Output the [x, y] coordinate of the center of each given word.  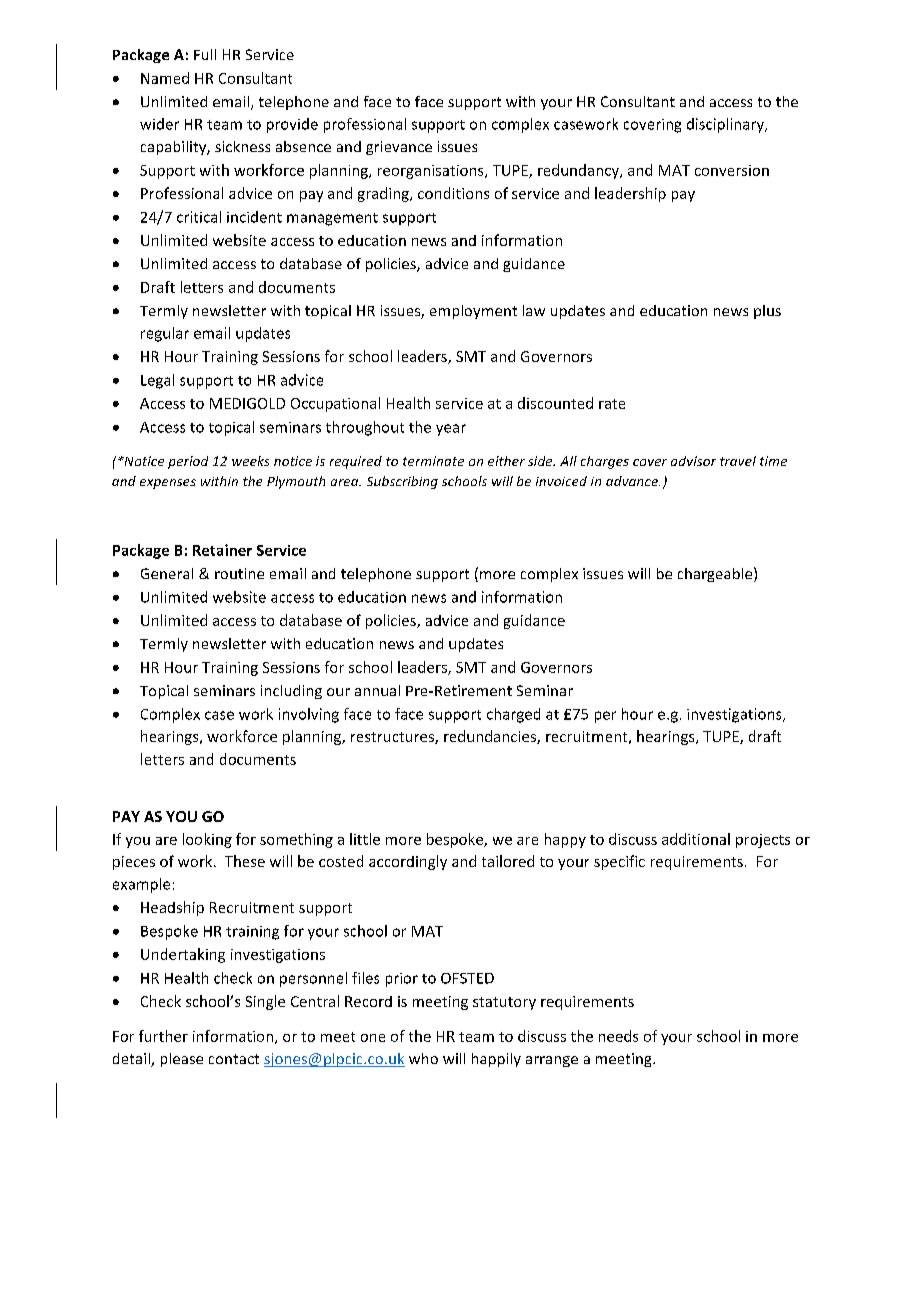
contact [234, 1059]
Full [205, 54]
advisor [693, 461]
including [291, 692]
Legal [157, 381]
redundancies [491, 737]
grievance [399, 148]
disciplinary [726, 125]
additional [696, 839]
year [451, 430]
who [423, 1058]
